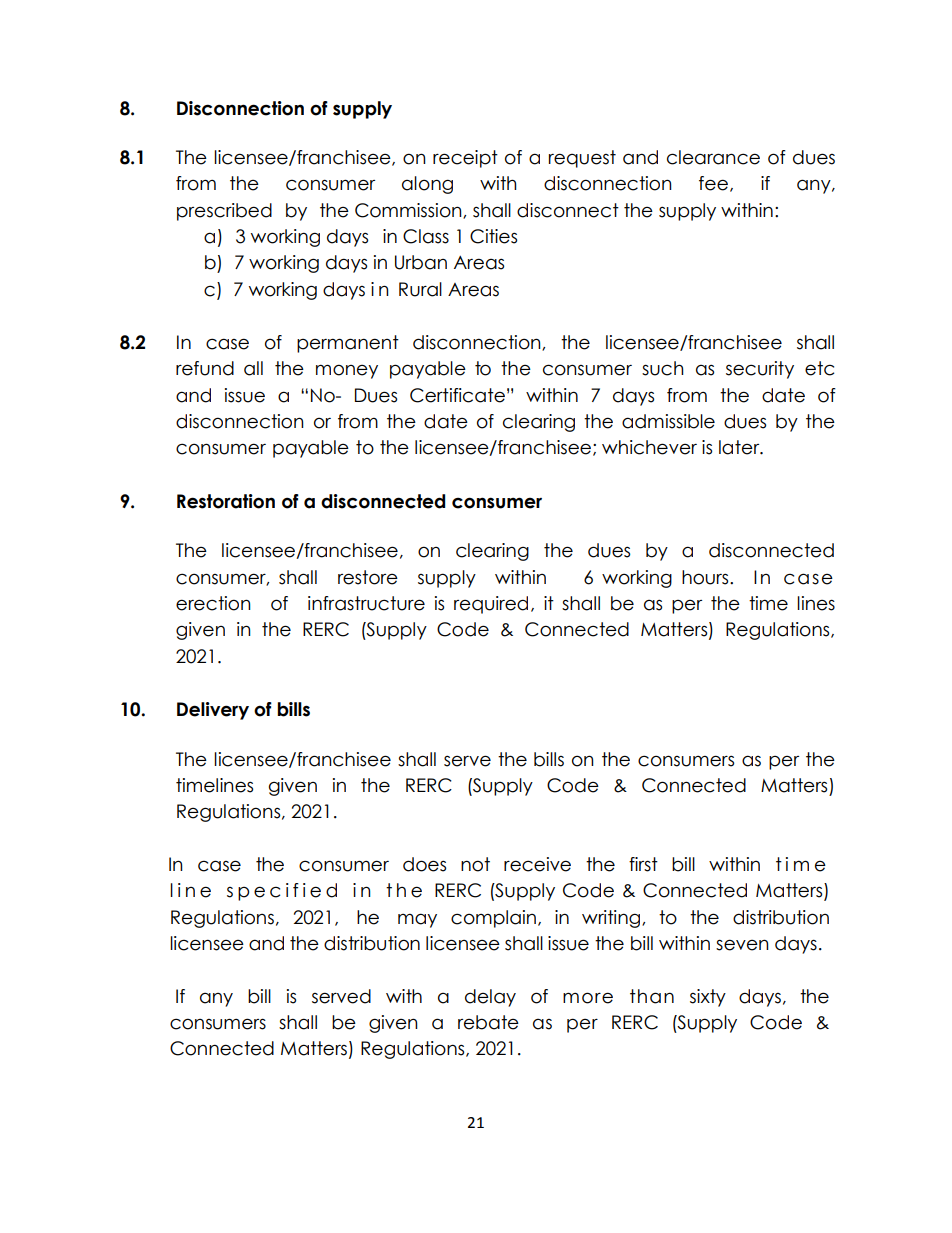 The width and height of the screenshot is (952, 1233). What do you see at coordinates (713, 183) in the screenshot?
I see `fee` at bounding box center [713, 183].
